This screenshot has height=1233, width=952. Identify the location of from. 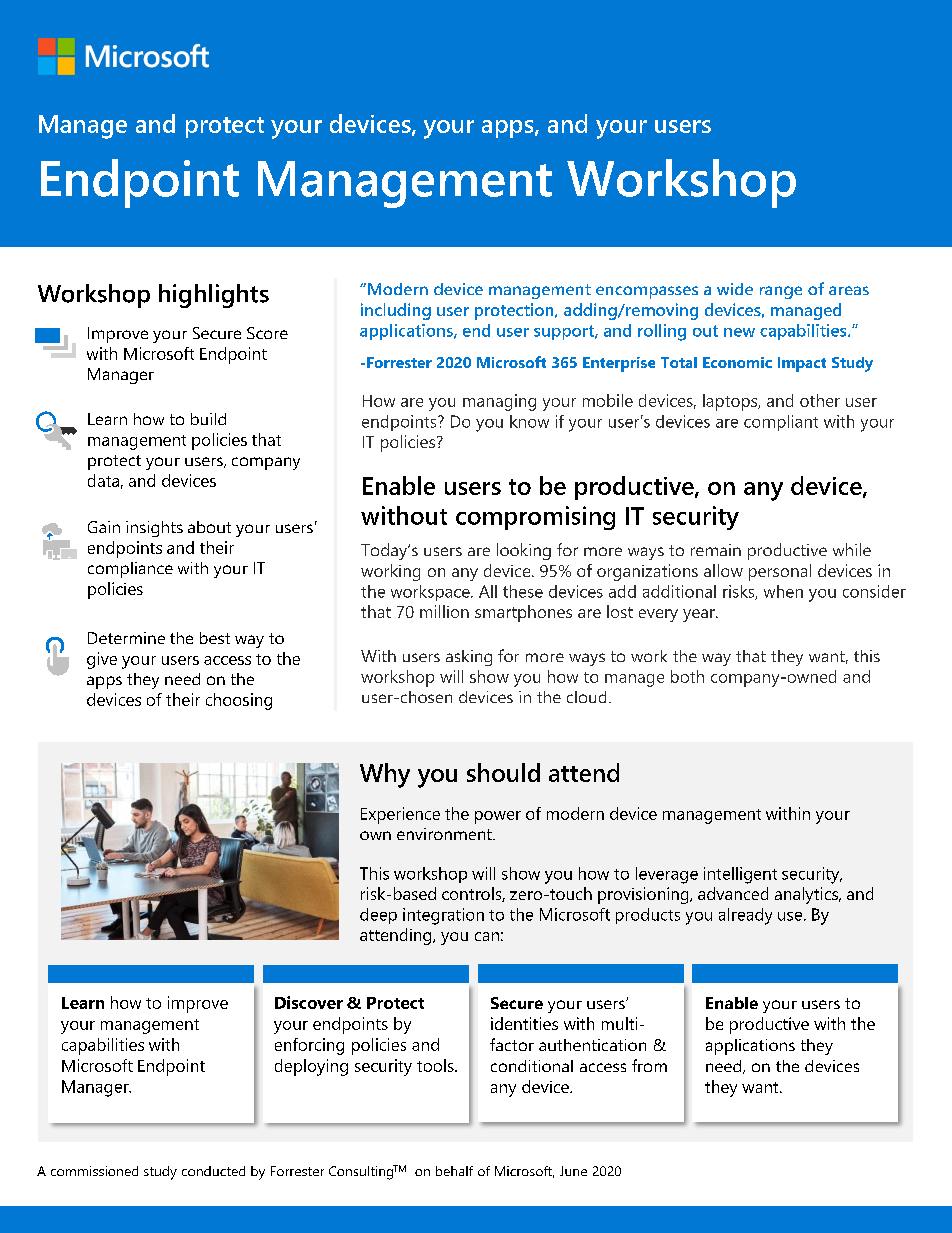
(649, 1065).
